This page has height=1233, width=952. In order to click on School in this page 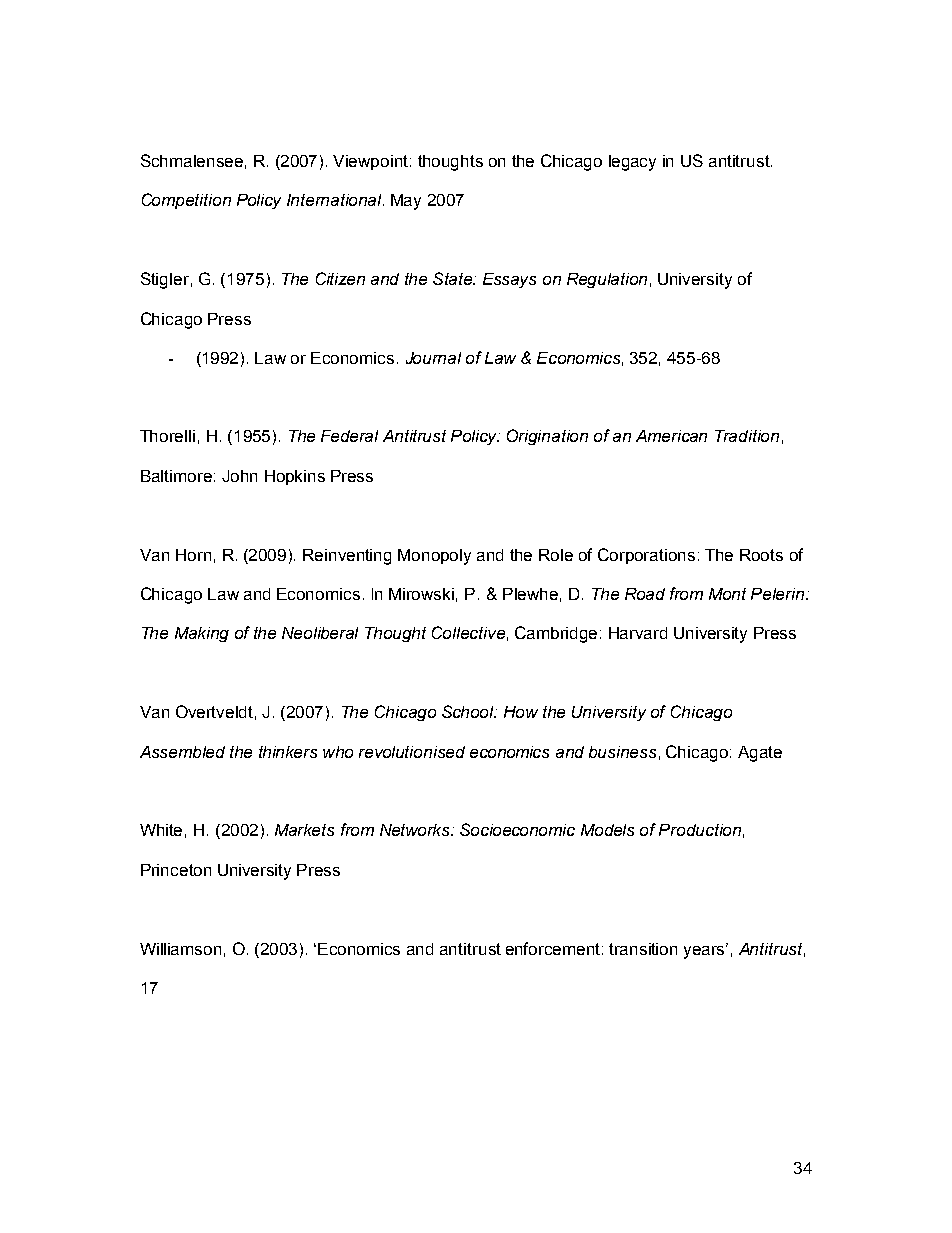, I will do `click(469, 711)`.
